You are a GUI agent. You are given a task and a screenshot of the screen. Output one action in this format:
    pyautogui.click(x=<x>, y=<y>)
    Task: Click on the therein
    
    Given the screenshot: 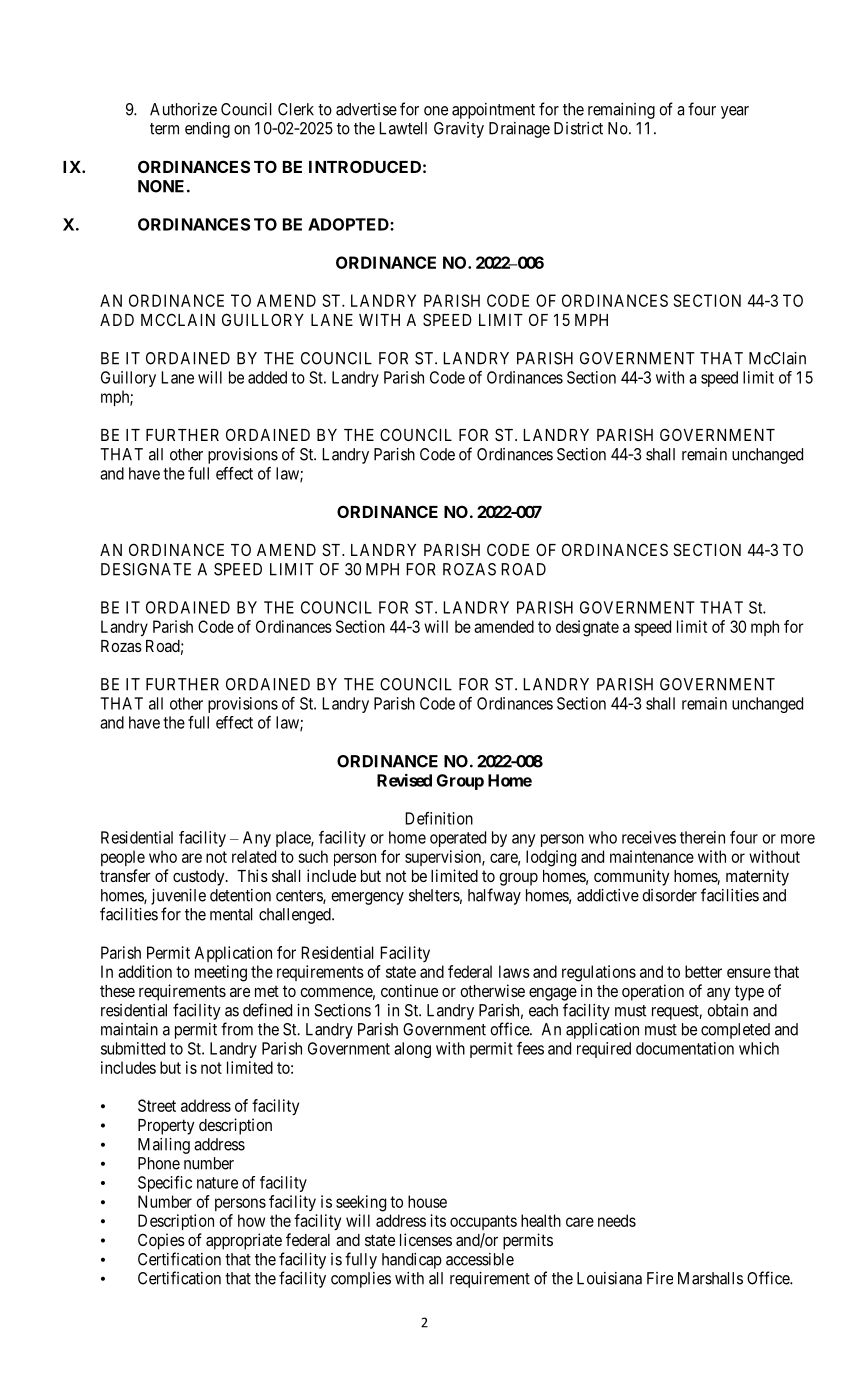 What is the action you would take?
    pyautogui.click(x=702, y=837)
